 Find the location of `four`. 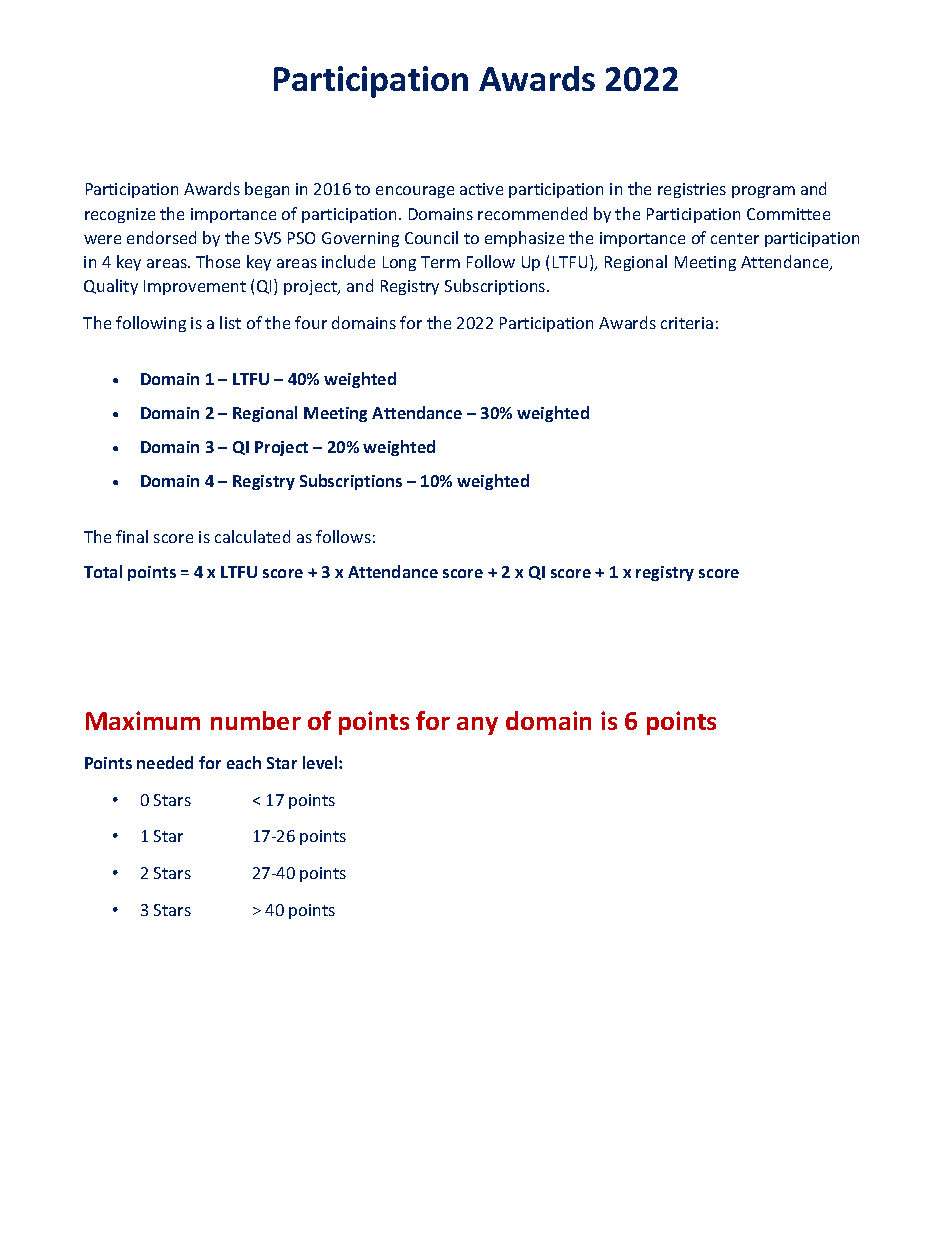

four is located at coordinates (311, 322).
